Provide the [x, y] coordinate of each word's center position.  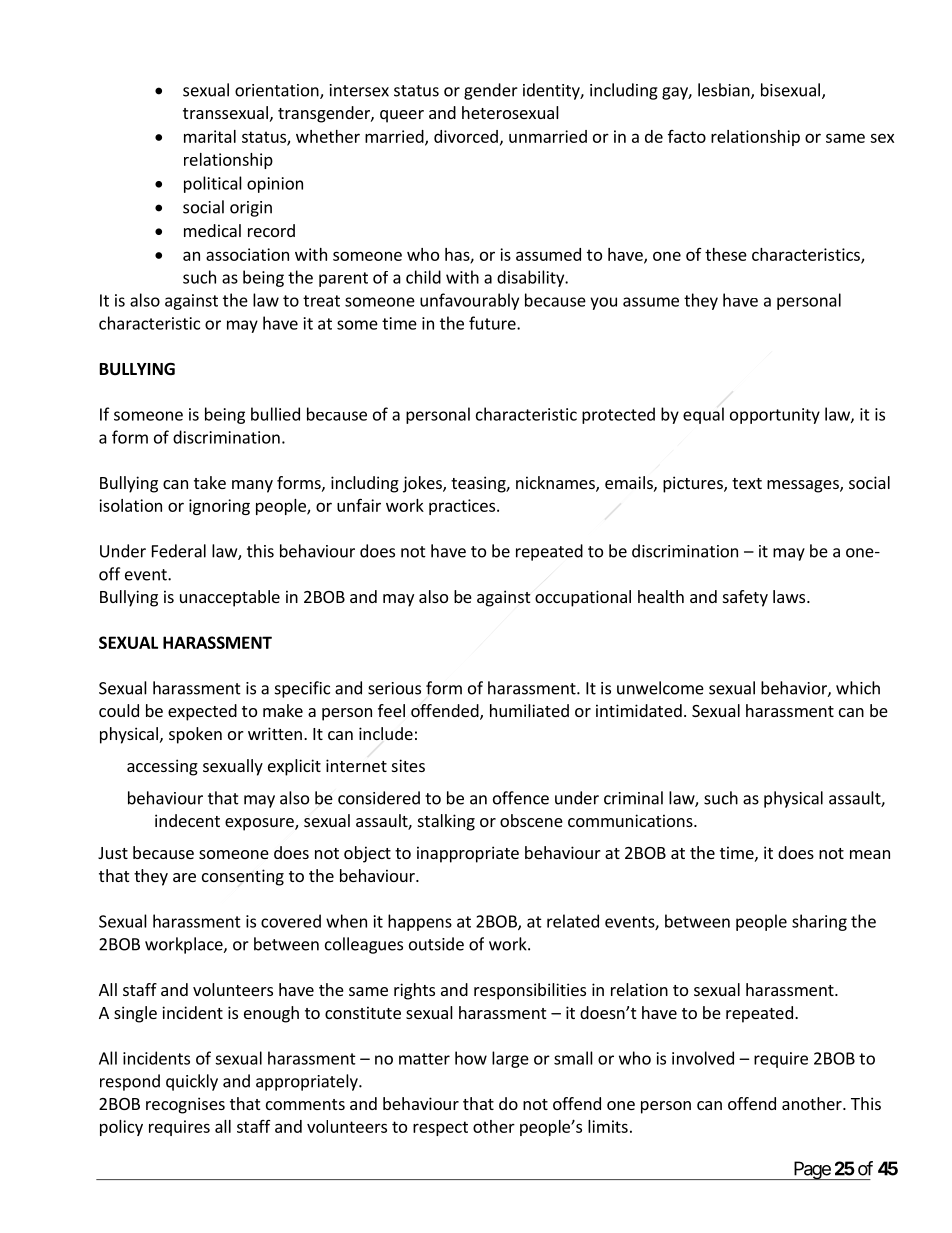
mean [870, 854]
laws [790, 596]
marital [210, 136]
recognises [185, 1105]
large [510, 1059]
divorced [466, 136]
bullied [275, 414]
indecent [187, 820]
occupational [583, 598]
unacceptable [230, 598]
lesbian [725, 91]
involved [703, 1058]
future [493, 323]
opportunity [775, 416]
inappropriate [468, 854]
